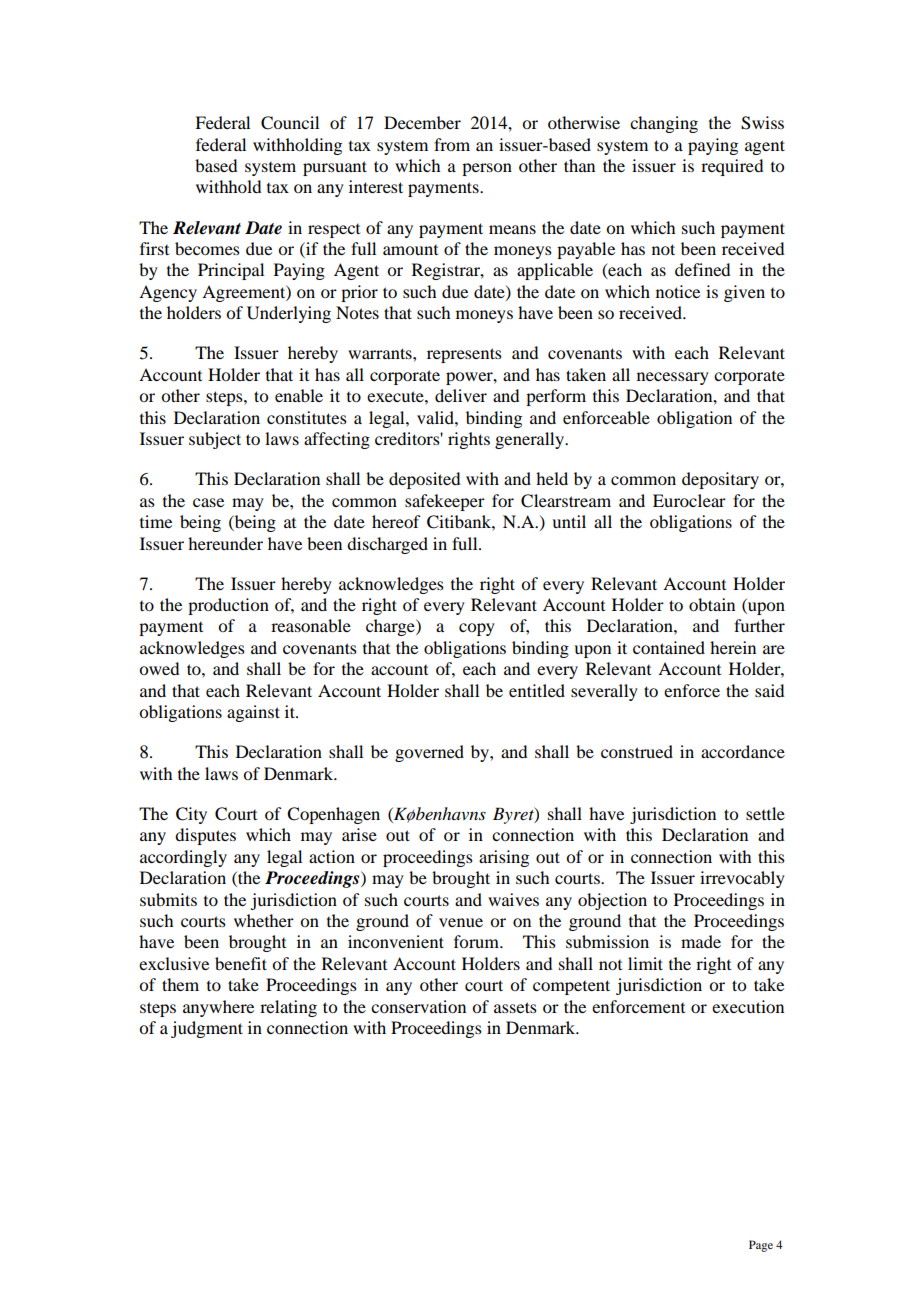 The width and height of the screenshot is (924, 1308). Describe the element at coordinates (290, 123) in the screenshot. I see `Council` at that location.
